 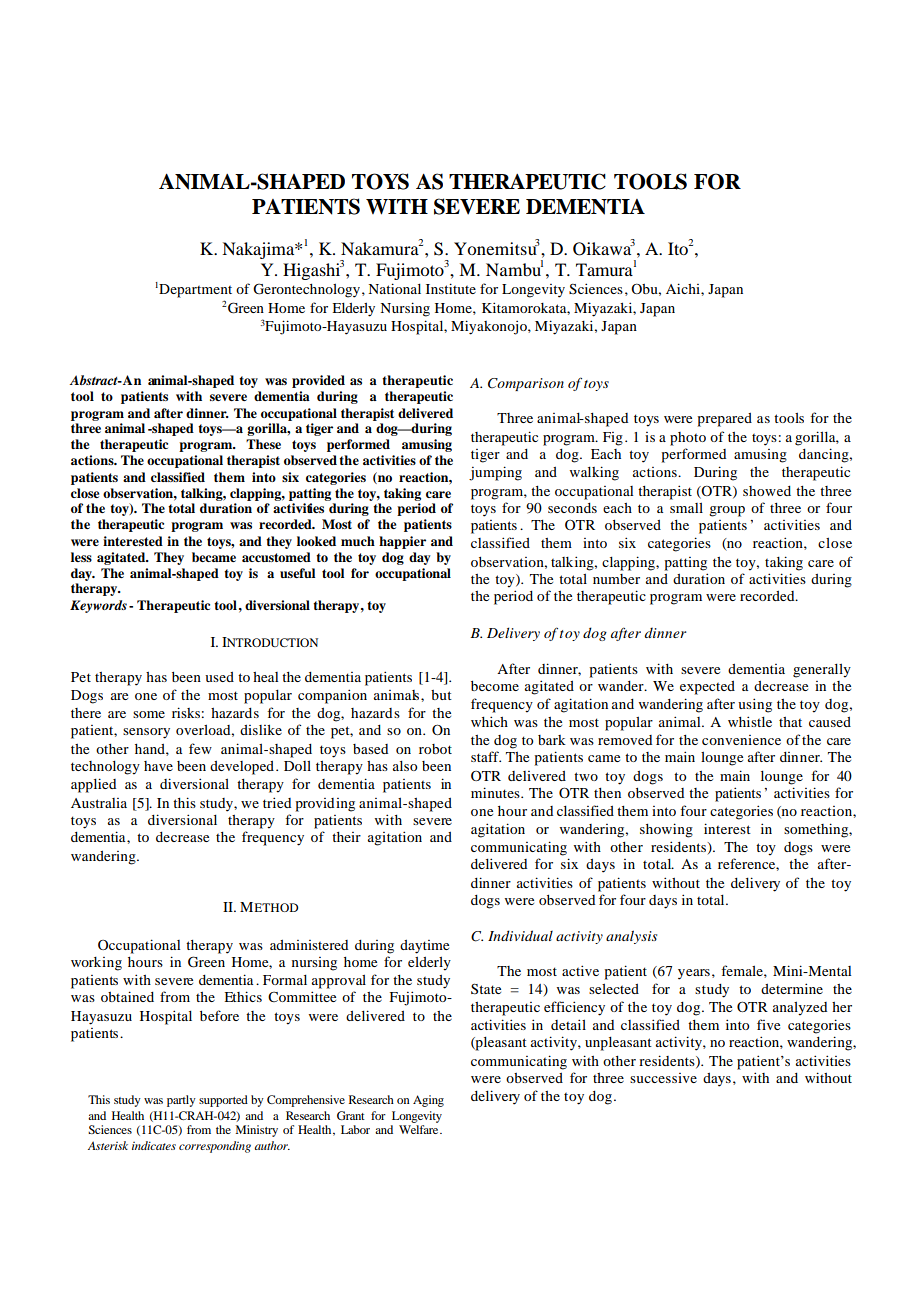 What do you see at coordinates (99, 803) in the screenshot?
I see `Australia` at bounding box center [99, 803].
